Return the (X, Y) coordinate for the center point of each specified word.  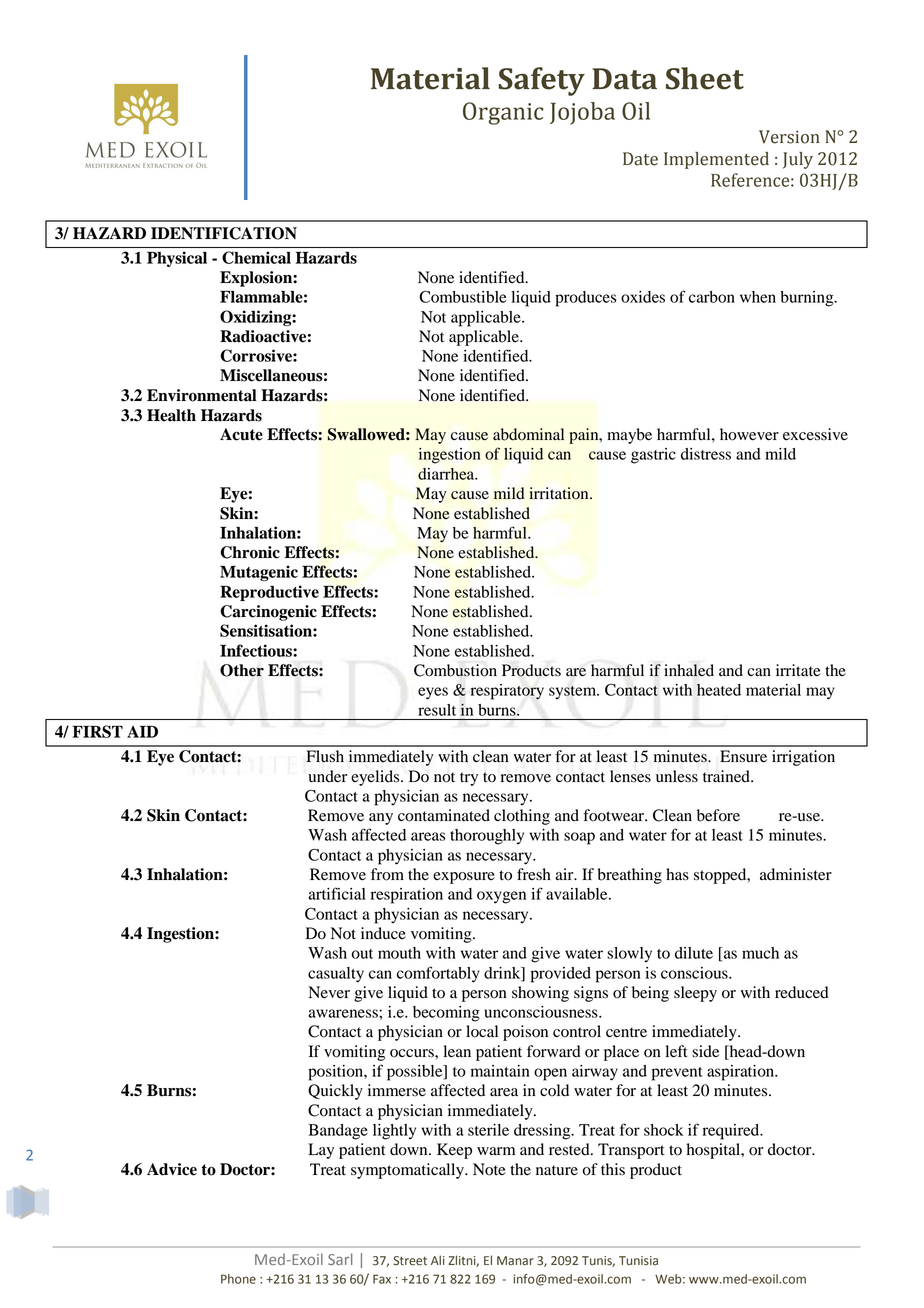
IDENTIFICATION (224, 233)
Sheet (705, 78)
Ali (438, 1260)
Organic (503, 113)
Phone (238, 1279)
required (732, 1132)
